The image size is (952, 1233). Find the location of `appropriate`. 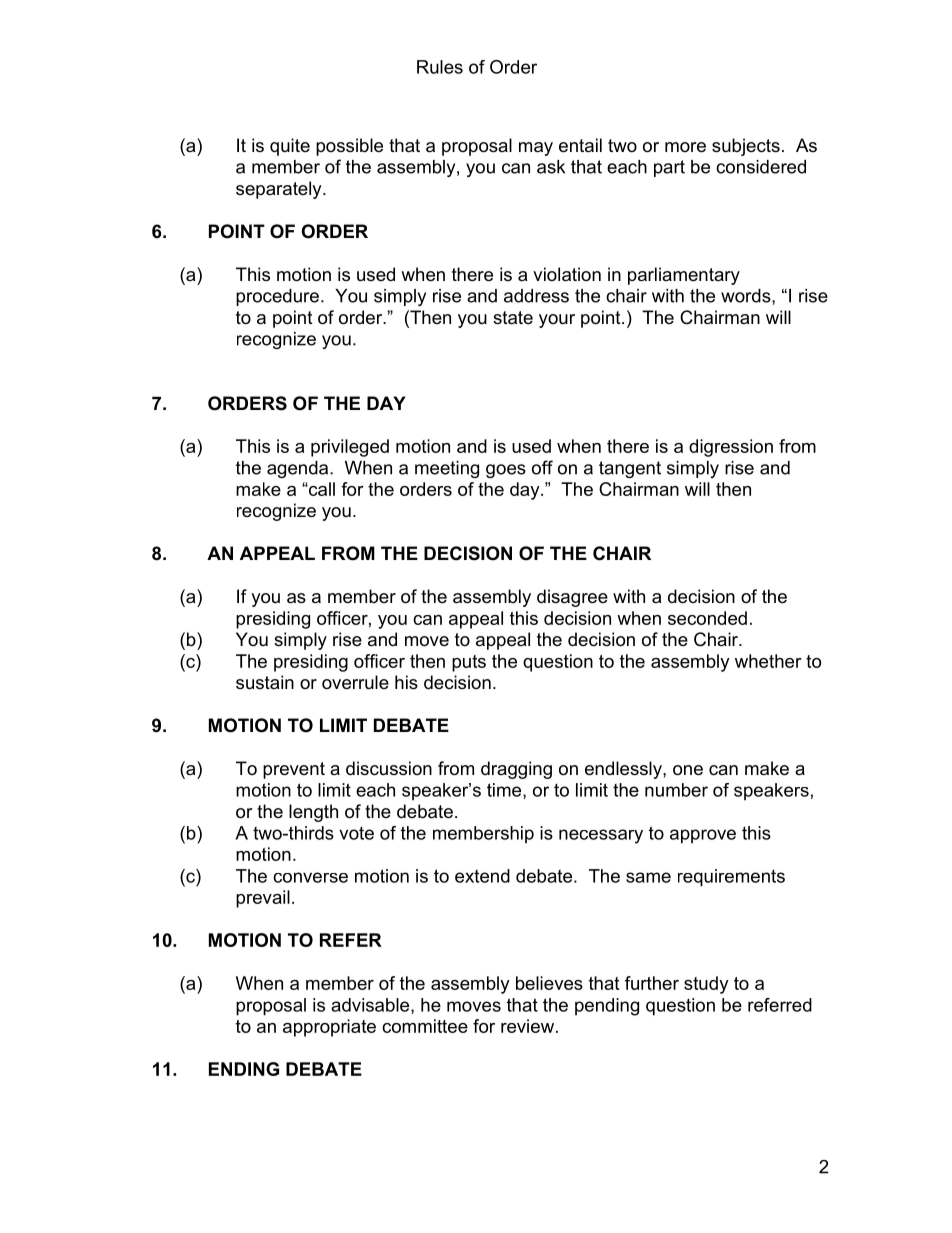

appropriate is located at coordinates (329, 1028).
